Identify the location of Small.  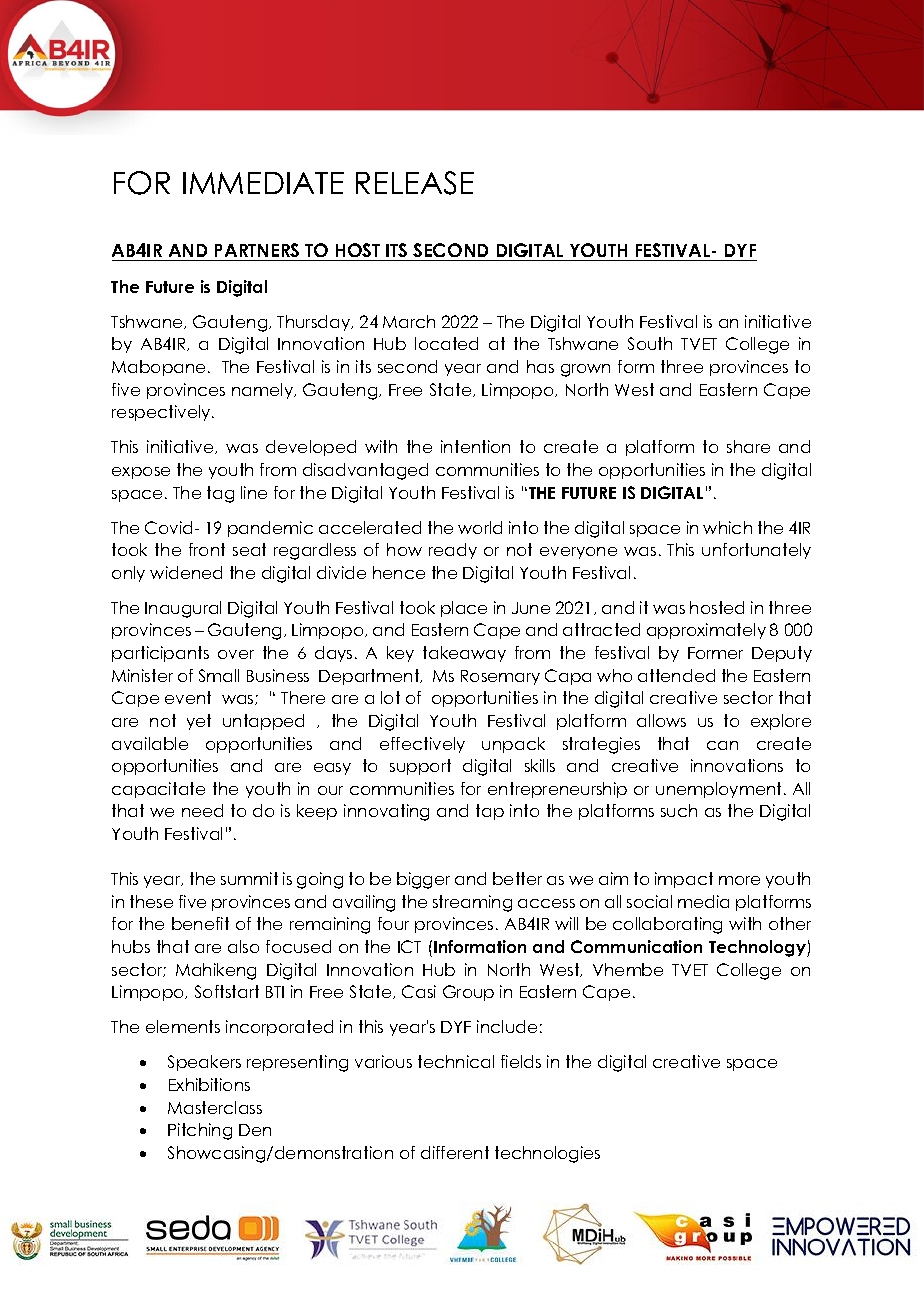
(219, 675).
